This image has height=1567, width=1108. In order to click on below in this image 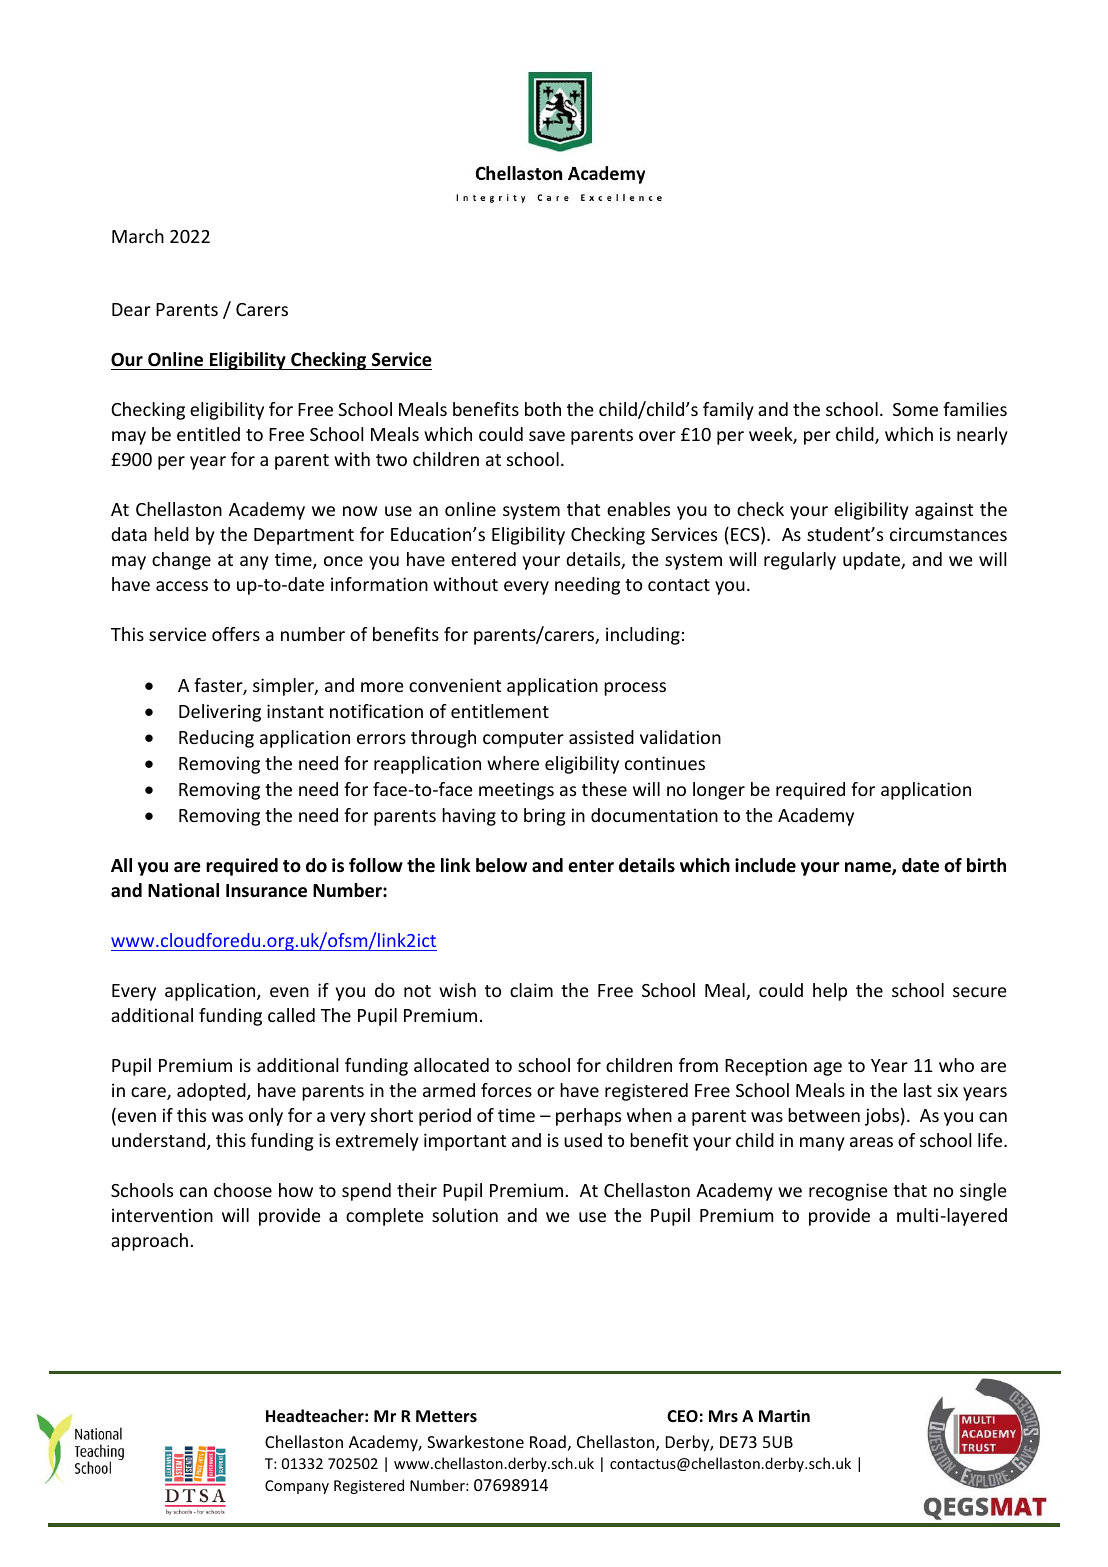, I will do `click(501, 865)`.
